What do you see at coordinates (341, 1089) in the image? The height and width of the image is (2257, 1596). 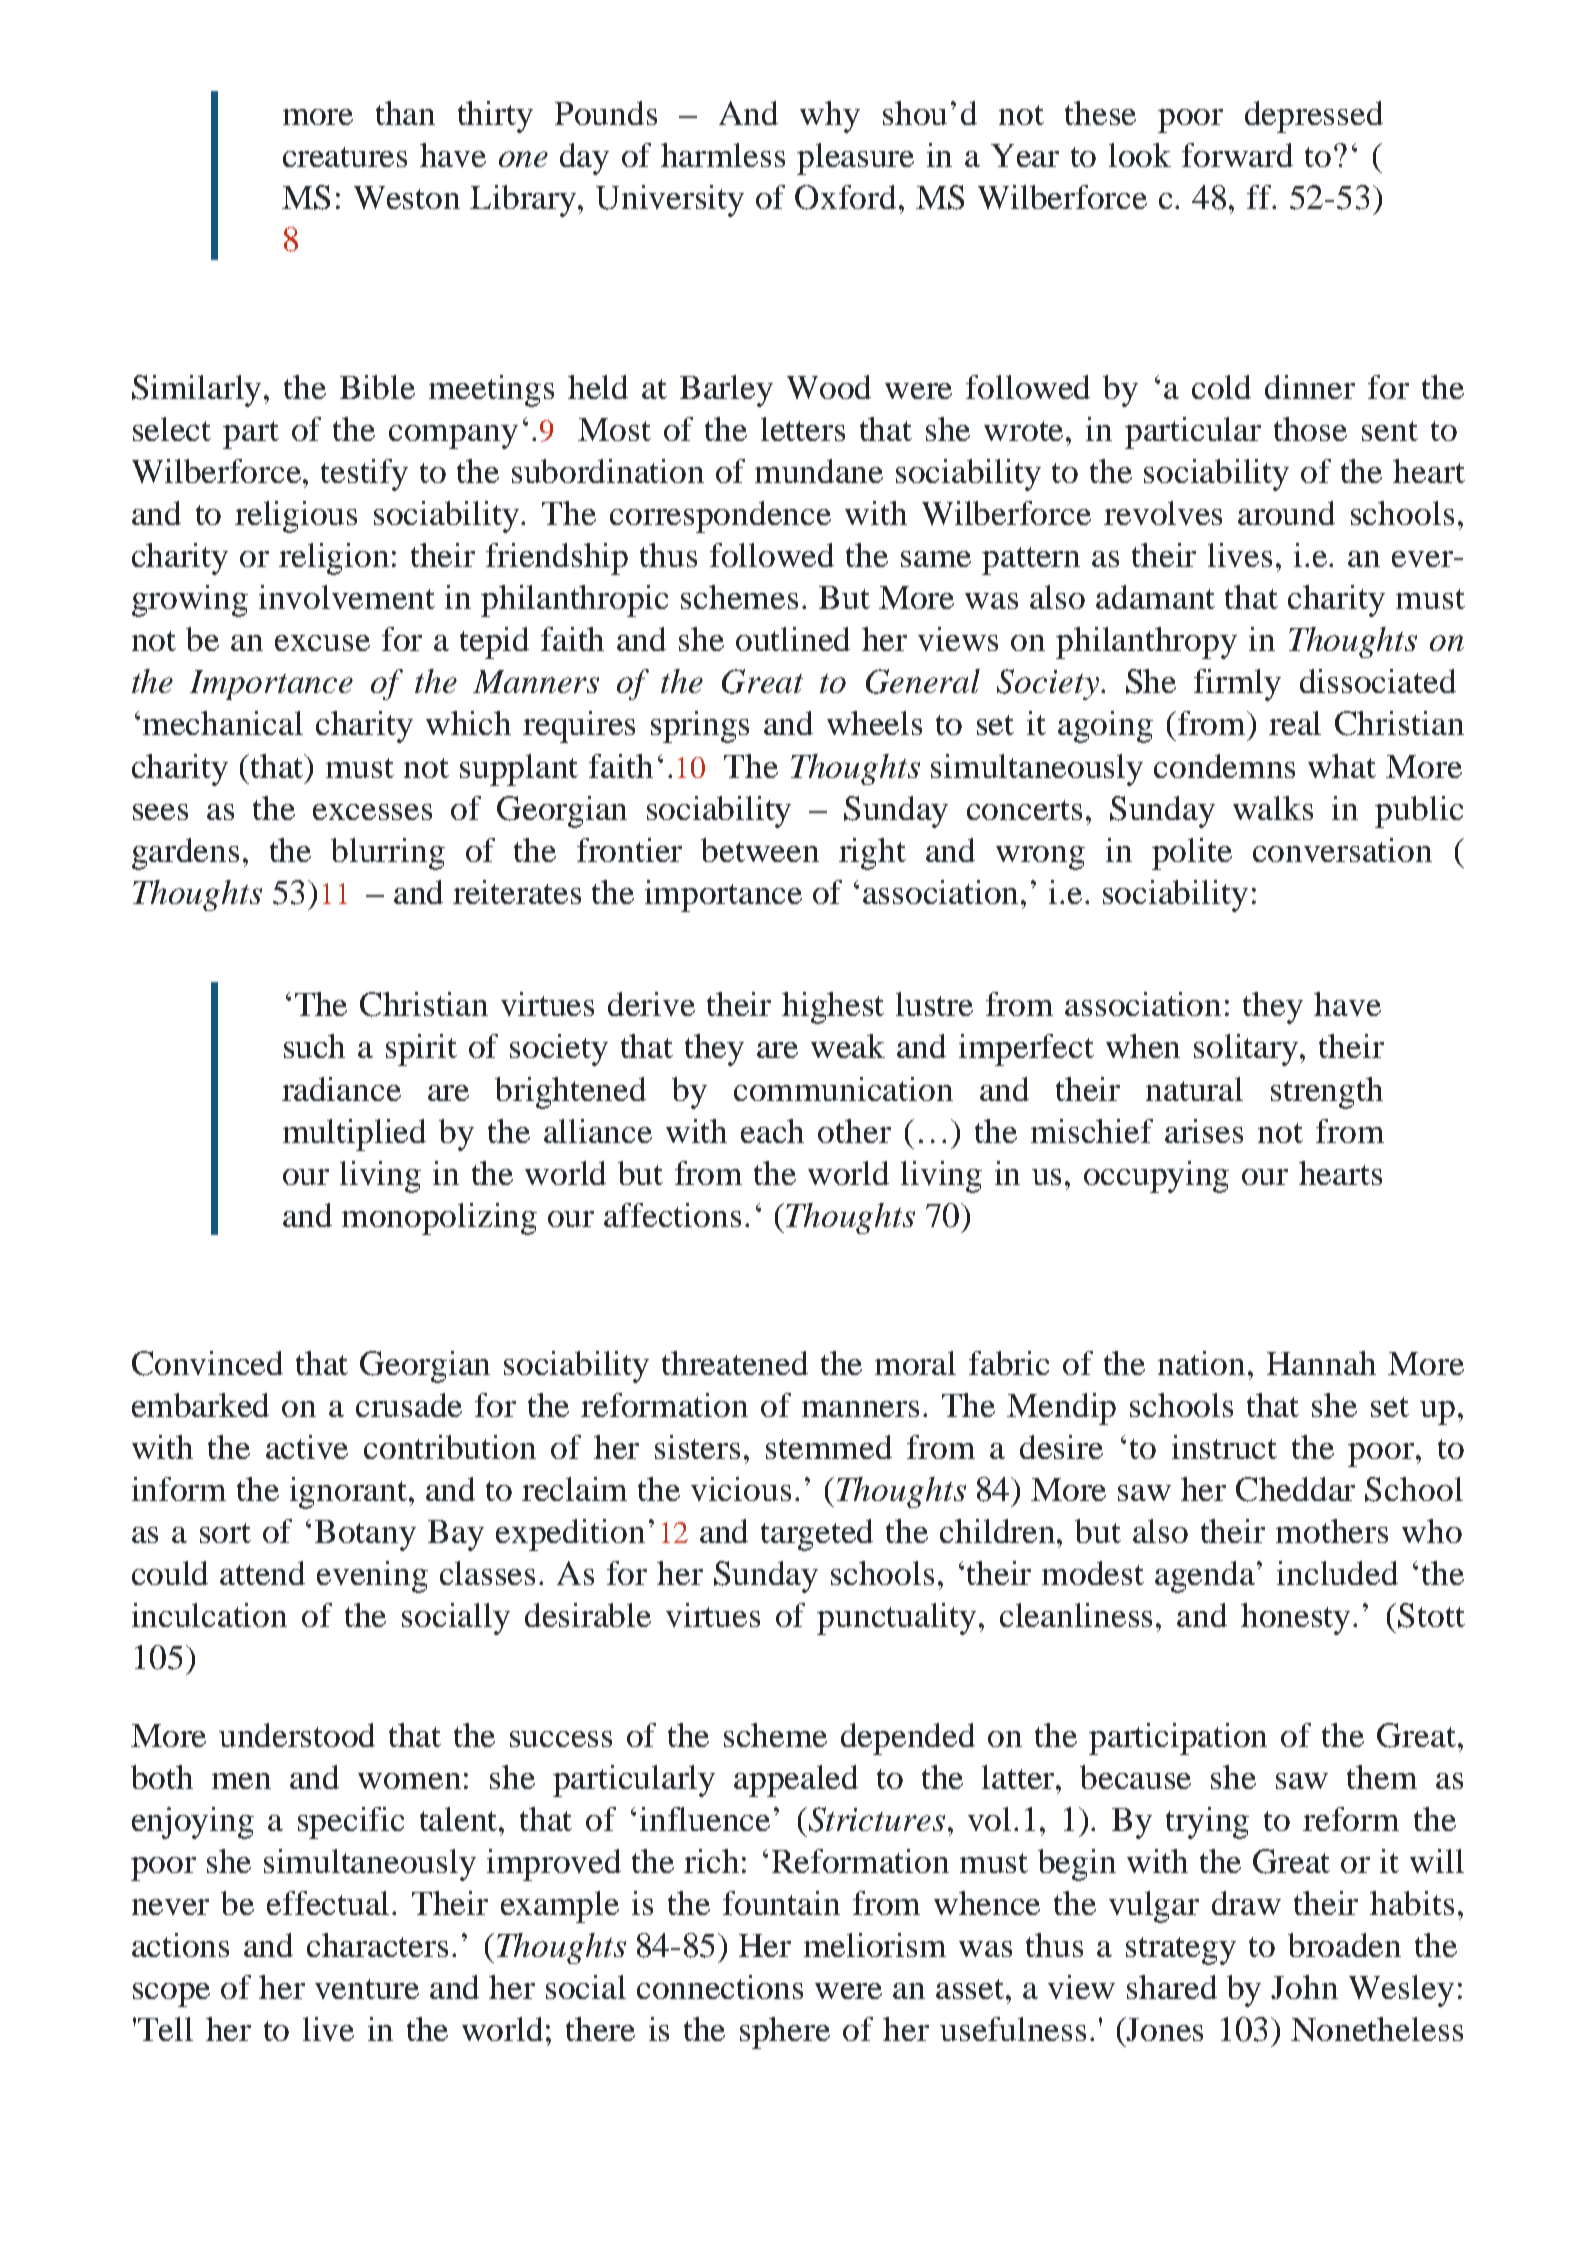 I see `radiance` at bounding box center [341, 1089].
